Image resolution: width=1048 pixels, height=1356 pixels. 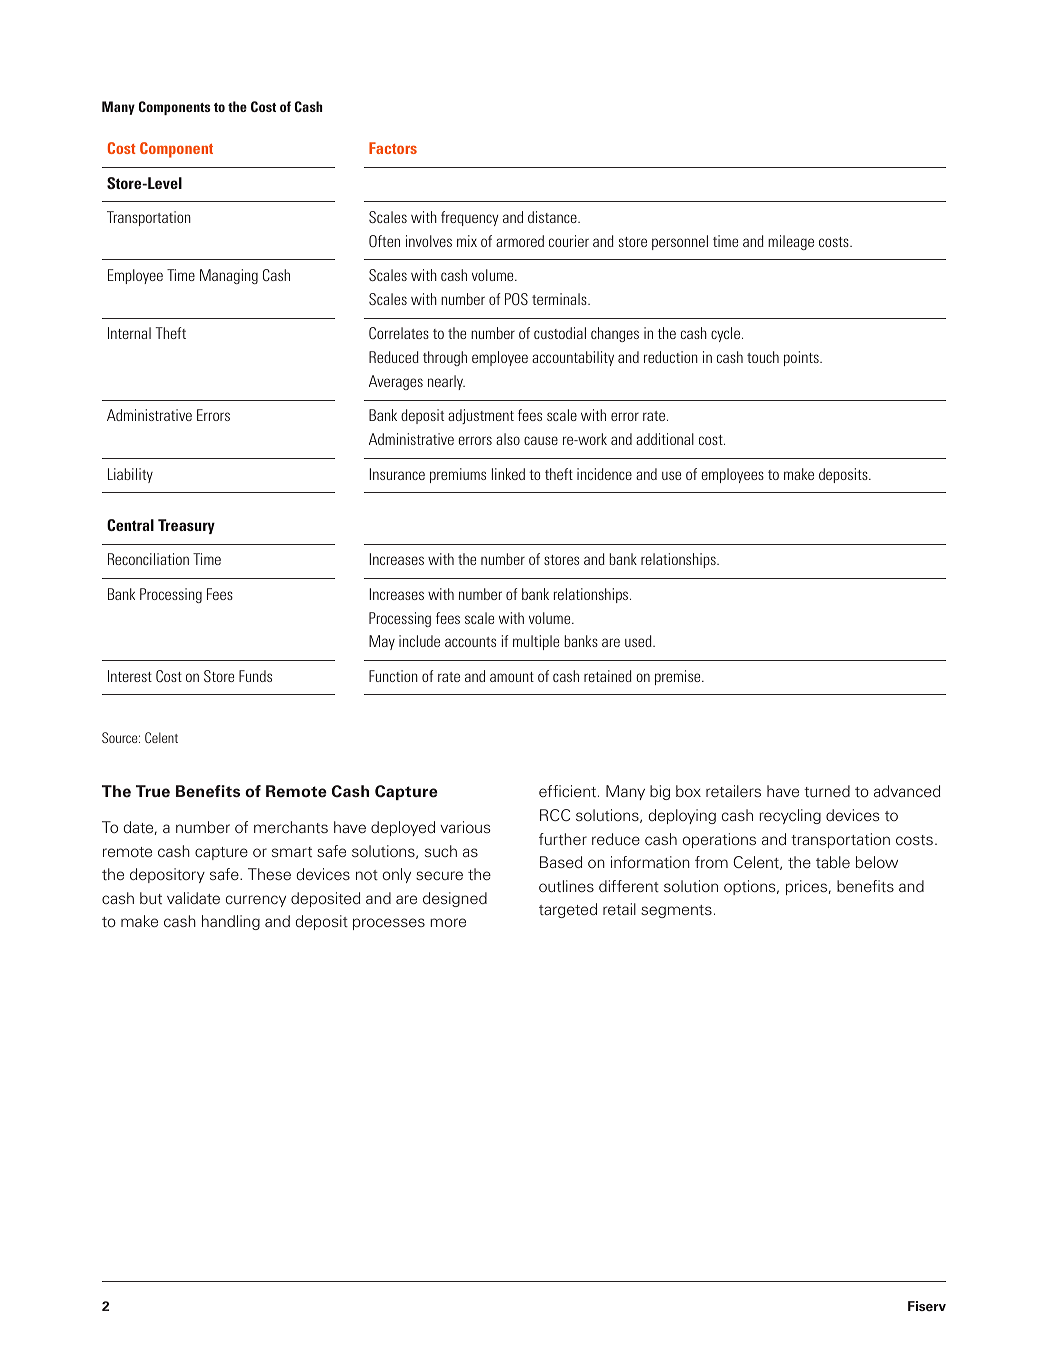 I want to click on currency, so click(x=256, y=901).
